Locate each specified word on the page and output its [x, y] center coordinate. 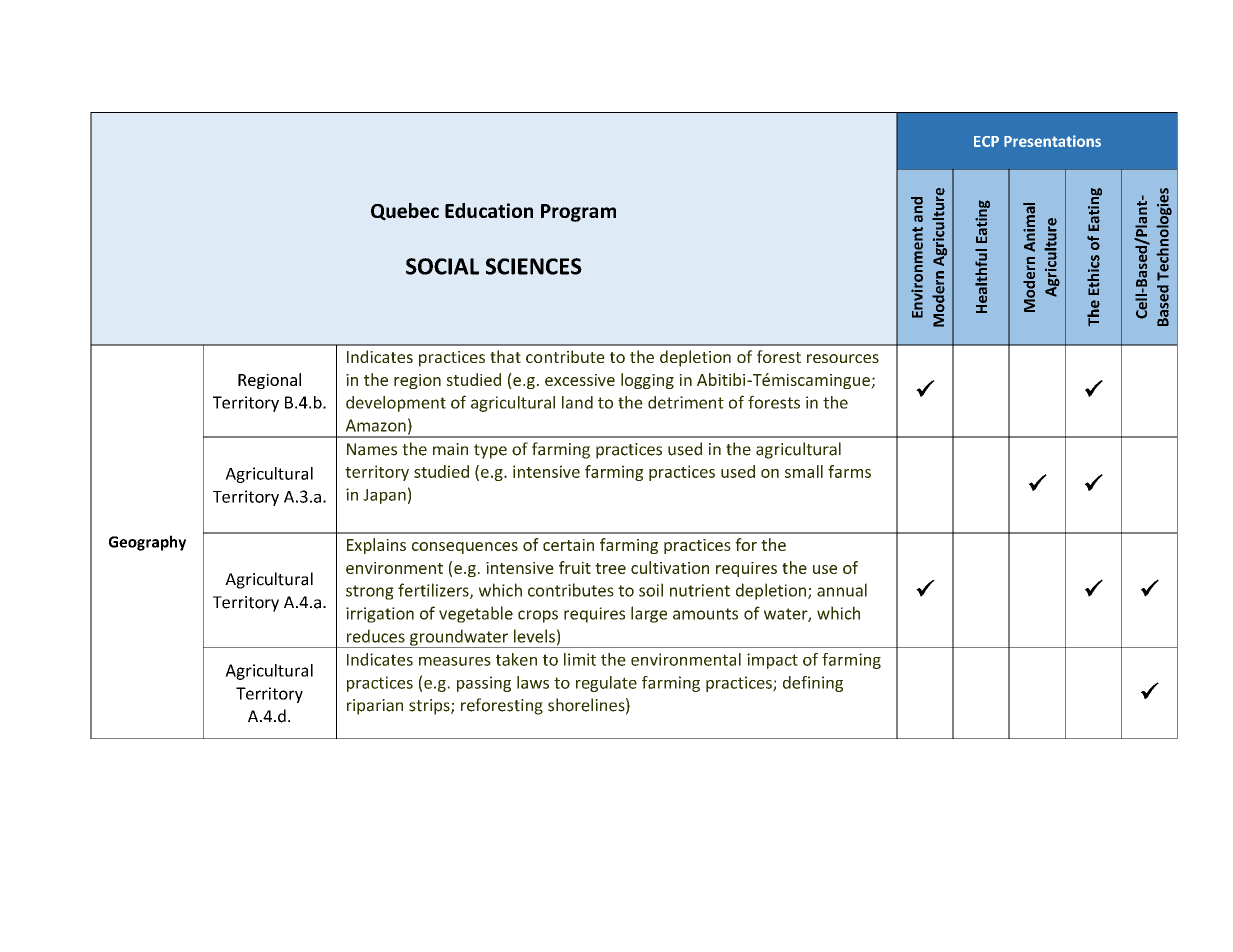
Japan [384, 496]
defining [813, 684]
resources [843, 358]
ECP [986, 141]
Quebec [405, 212]
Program [578, 213]
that [505, 356]
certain [568, 545]
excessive [580, 380]
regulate [606, 684]
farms [849, 471]
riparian [375, 707]
